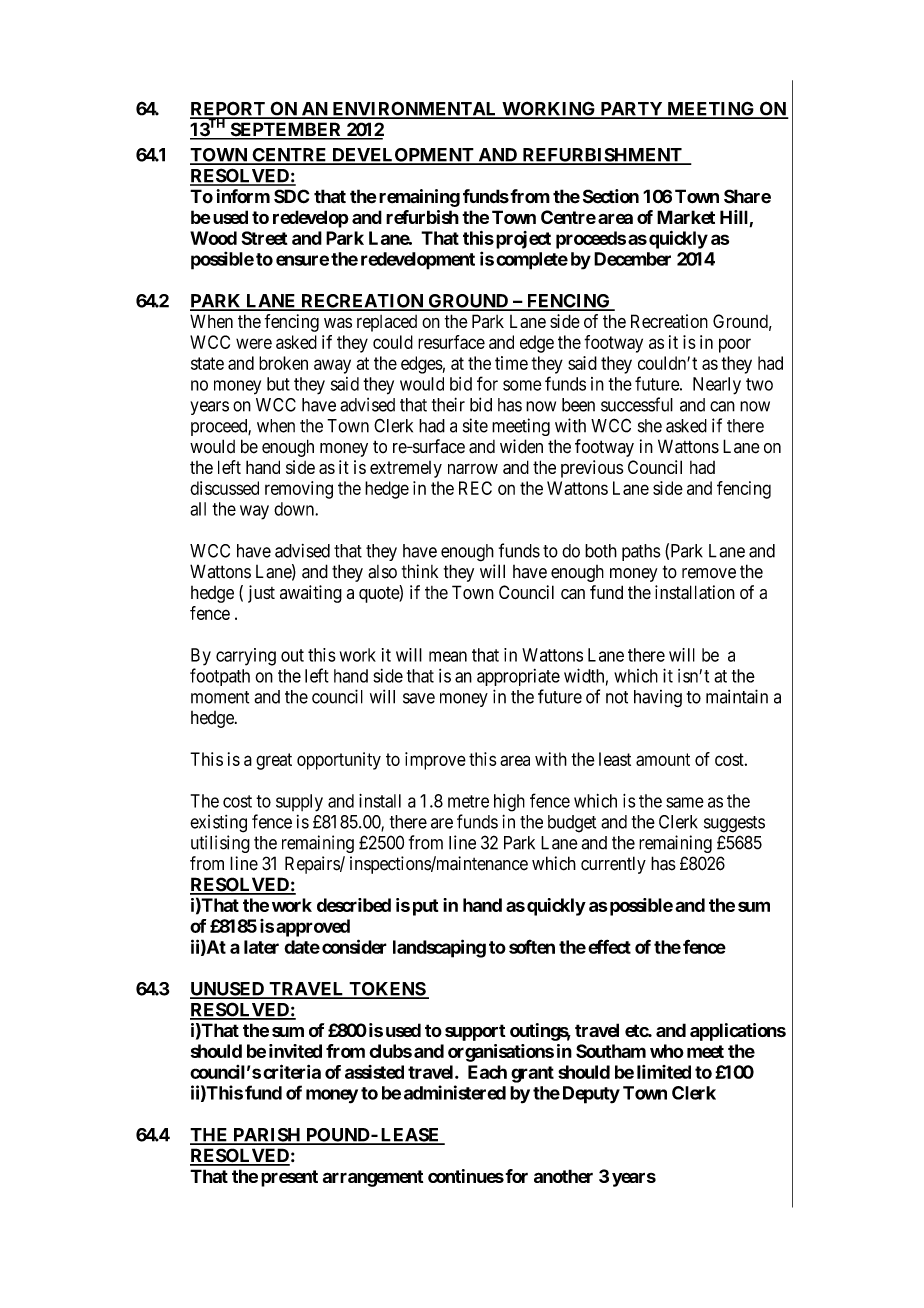  What do you see at coordinates (439, 948) in the document?
I see `landscaping` at bounding box center [439, 948].
